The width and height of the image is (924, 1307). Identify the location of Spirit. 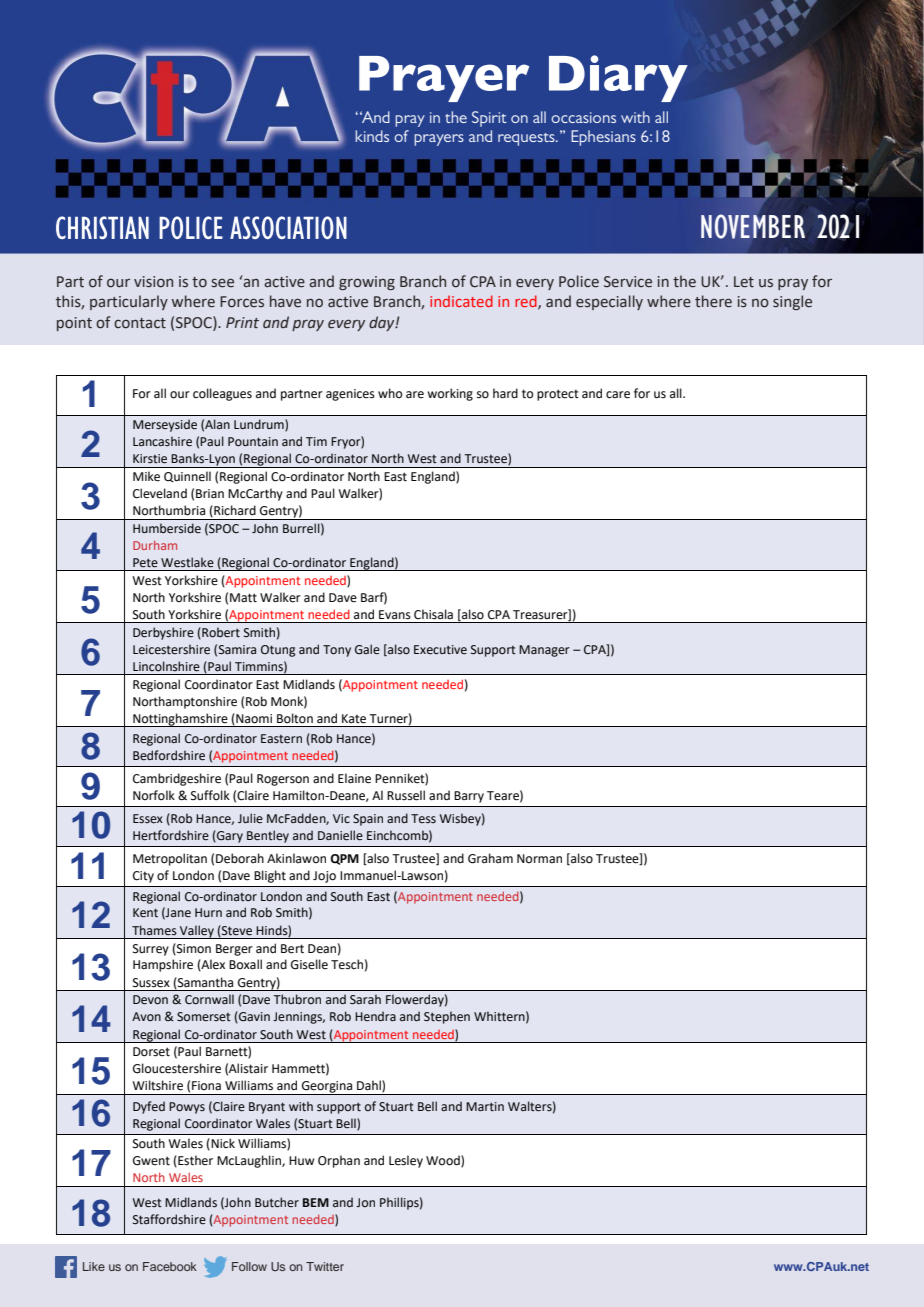
(489, 119).
